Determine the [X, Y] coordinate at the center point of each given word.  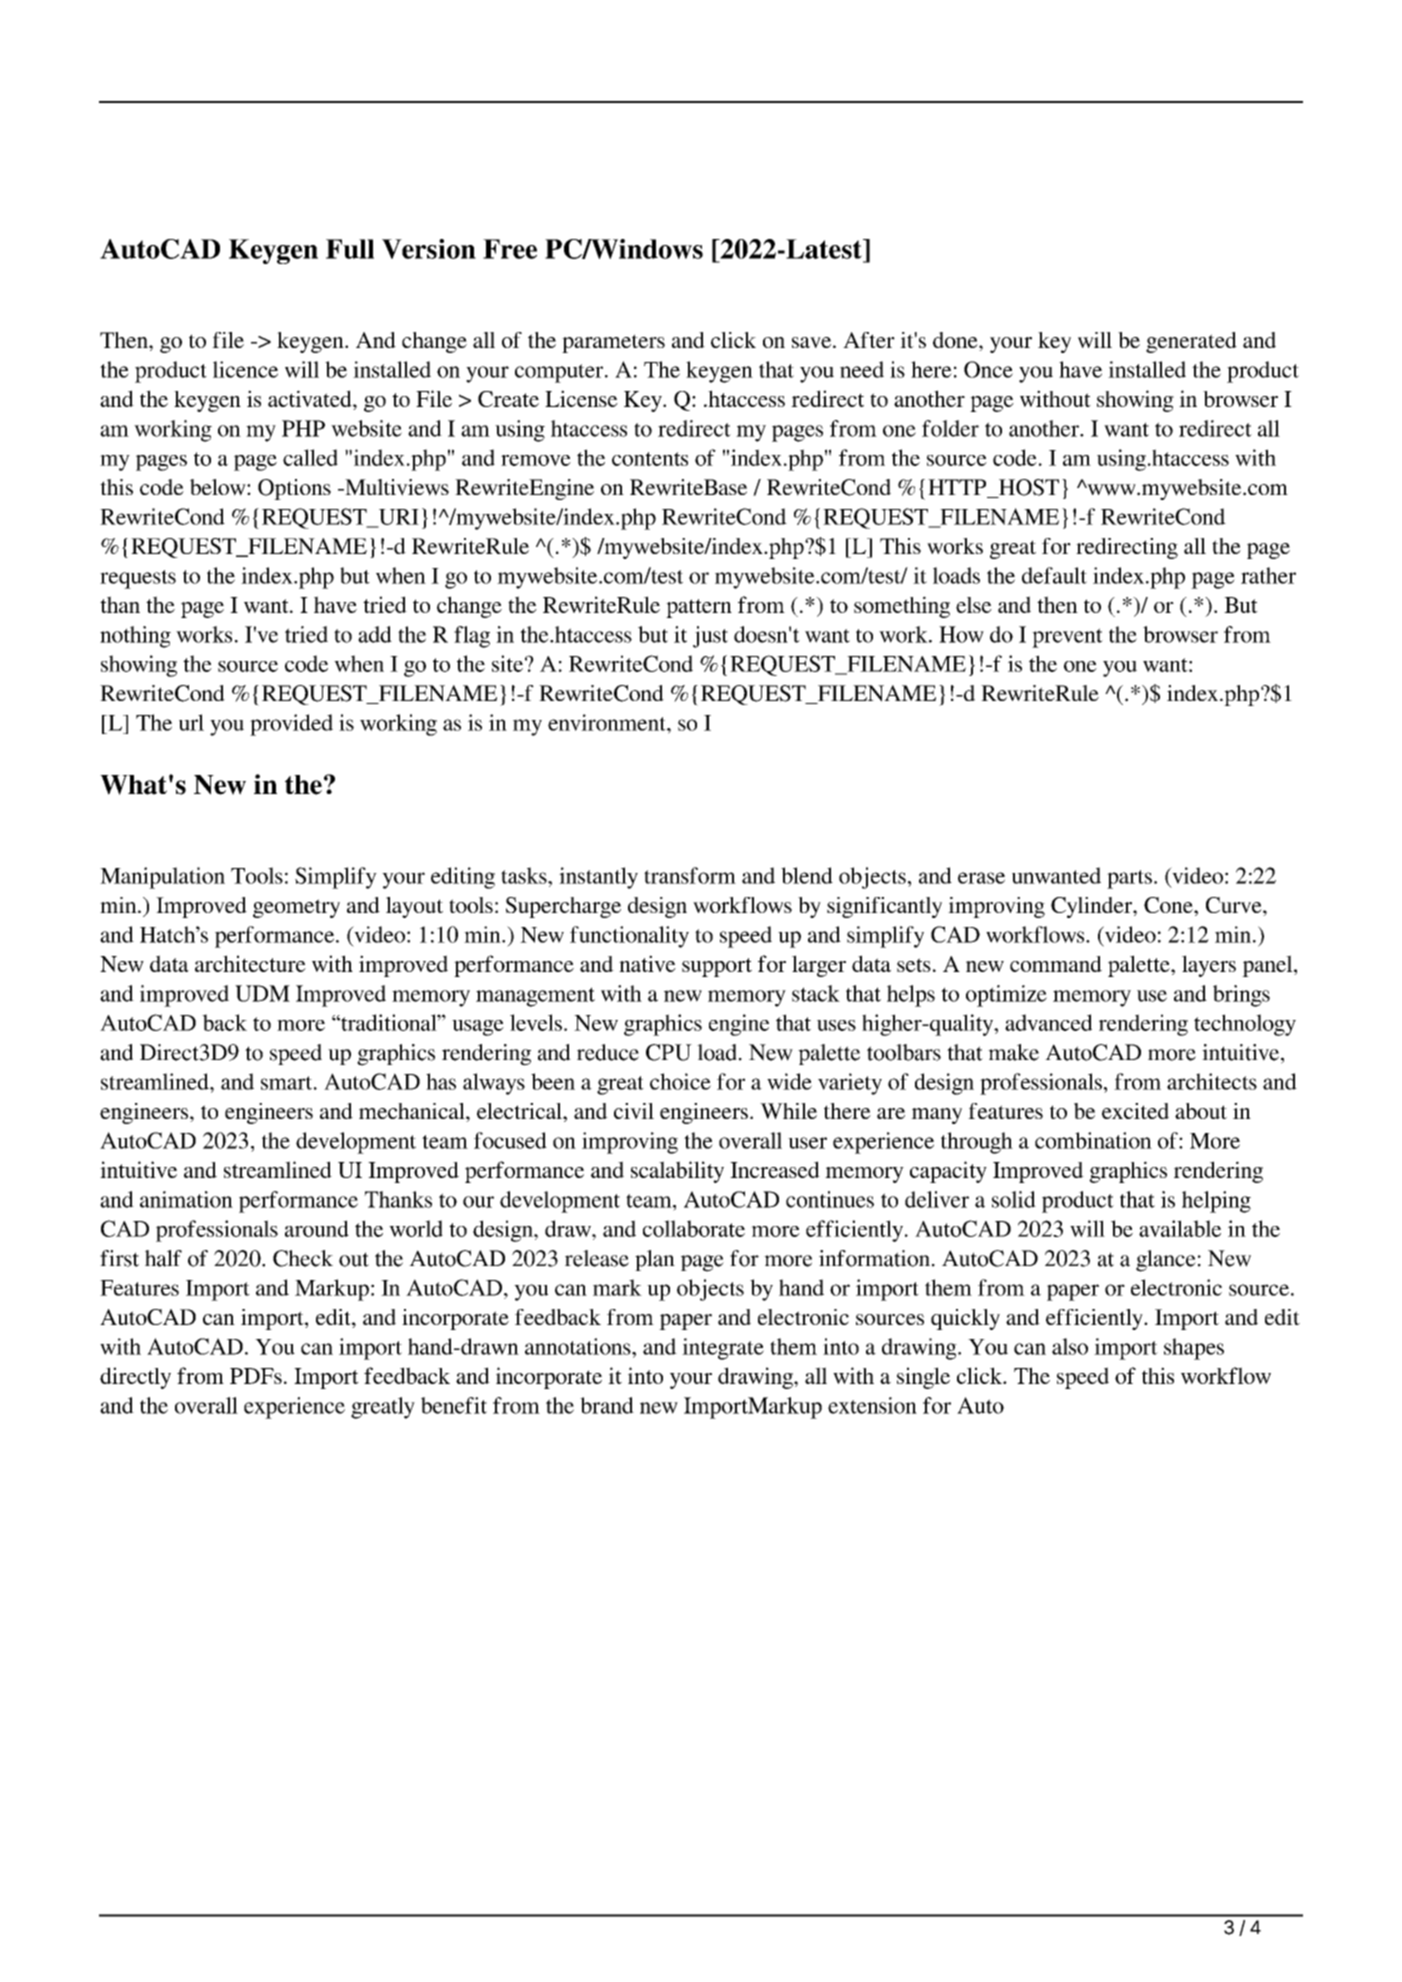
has [441, 1081]
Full [350, 249]
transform [690, 875]
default [1054, 575]
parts [1129, 879]
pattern [699, 608]
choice [680, 1081]
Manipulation [162, 878]
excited [1135, 1111]
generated [1191, 342]
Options [294, 489]
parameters [613, 343]
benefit [454, 1405]
